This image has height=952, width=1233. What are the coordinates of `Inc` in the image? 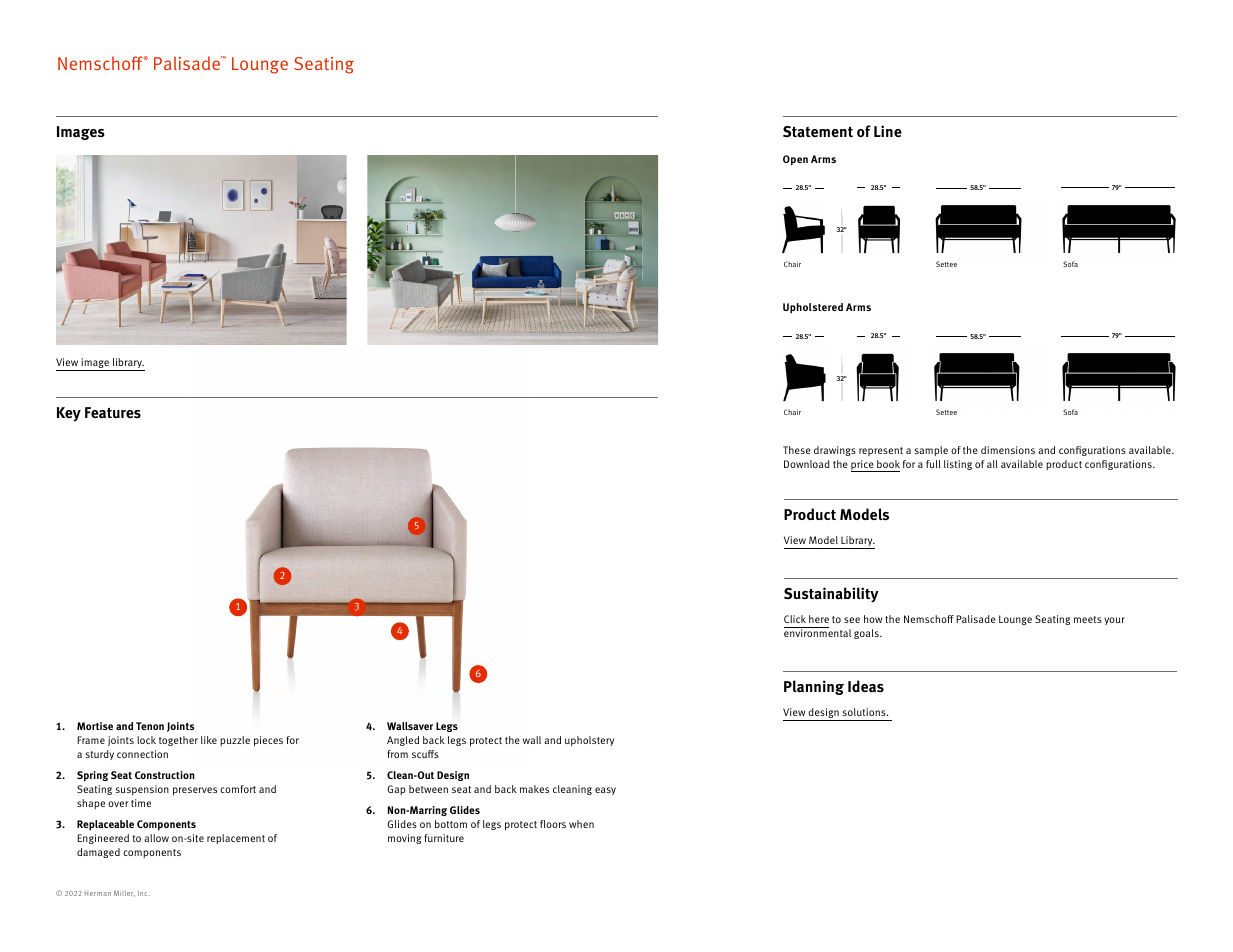 It's located at (144, 893).
